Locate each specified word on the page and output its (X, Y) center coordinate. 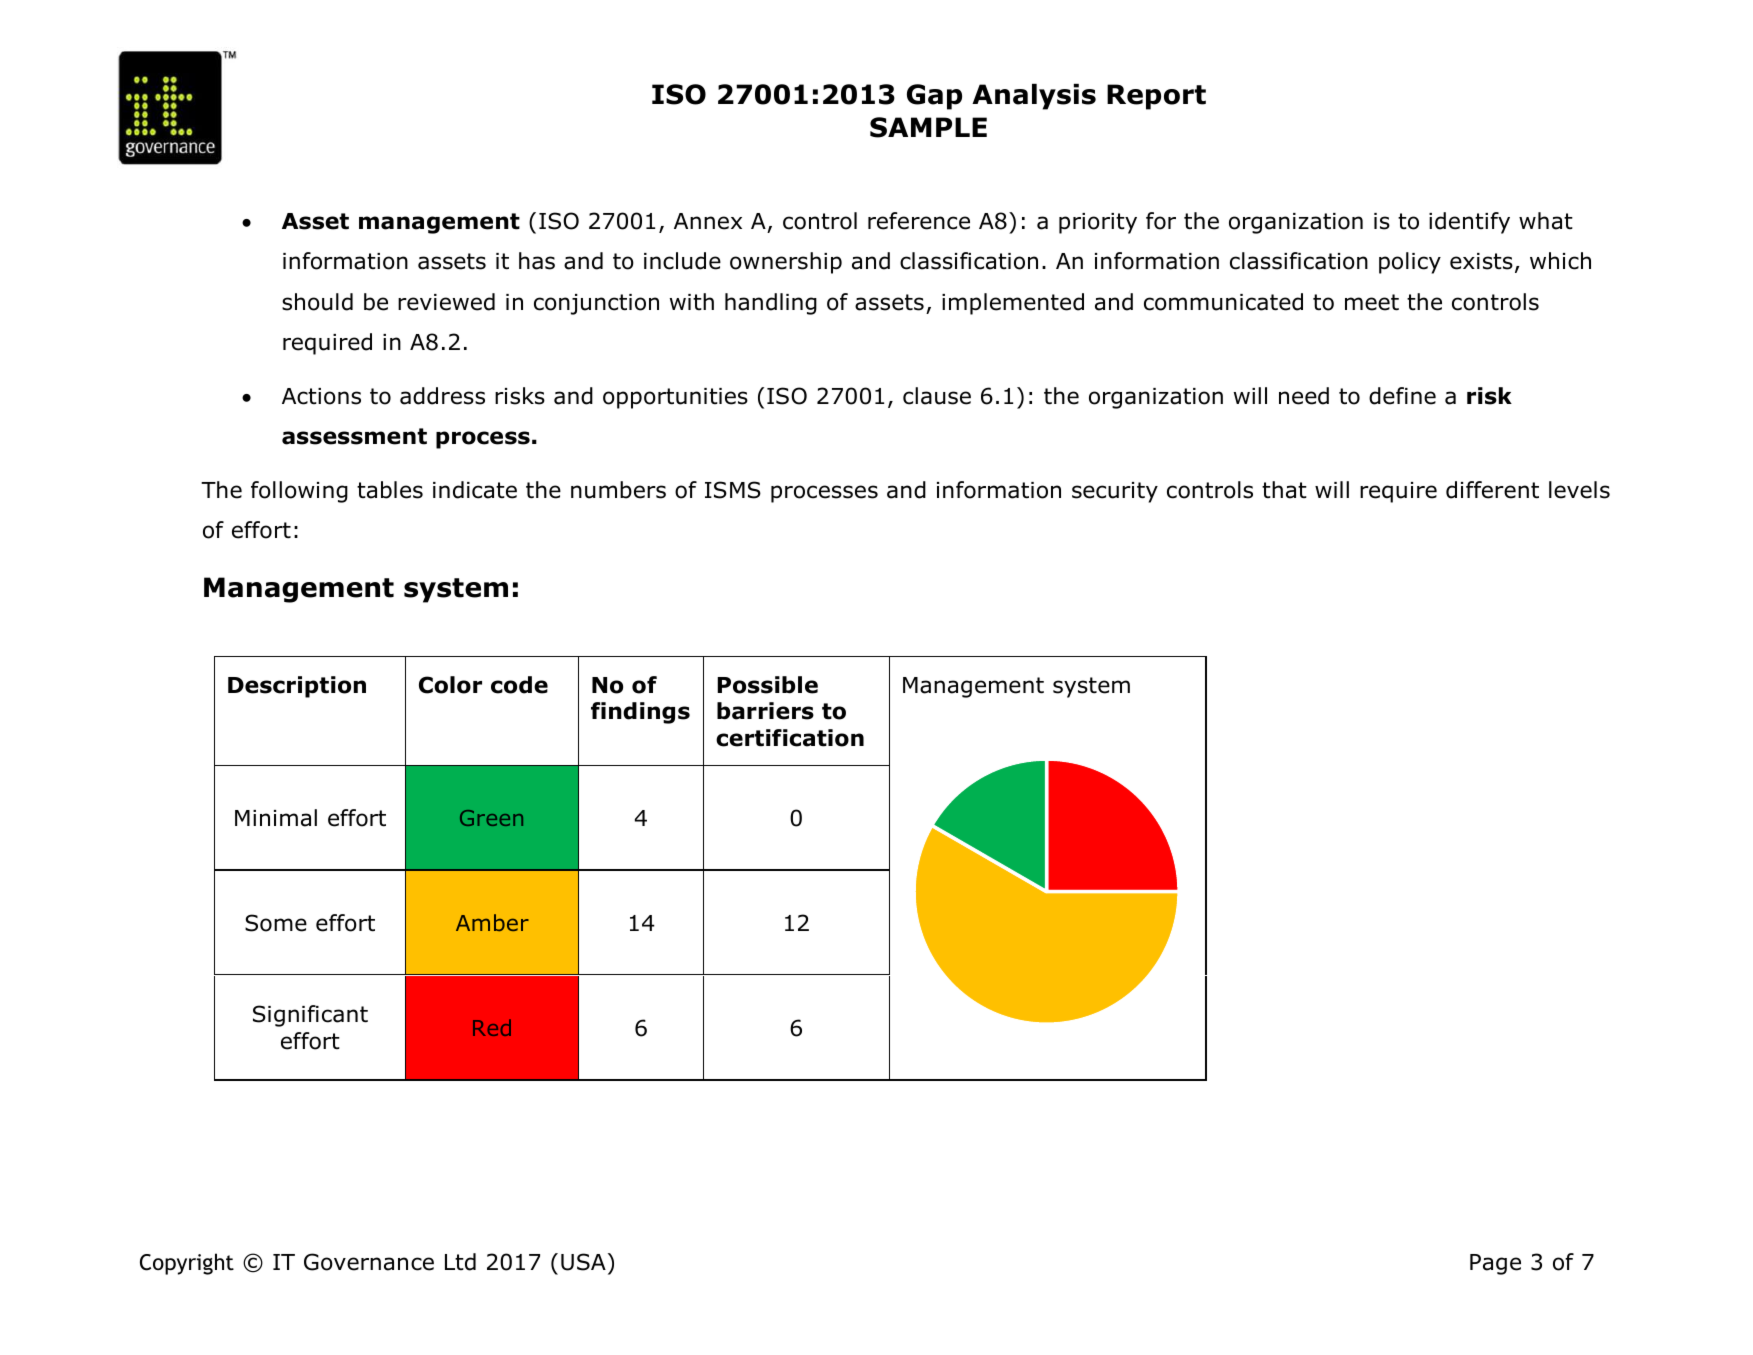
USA (583, 1262)
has (537, 261)
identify (1469, 223)
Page (1495, 1264)
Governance (369, 1262)
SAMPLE (928, 127)
